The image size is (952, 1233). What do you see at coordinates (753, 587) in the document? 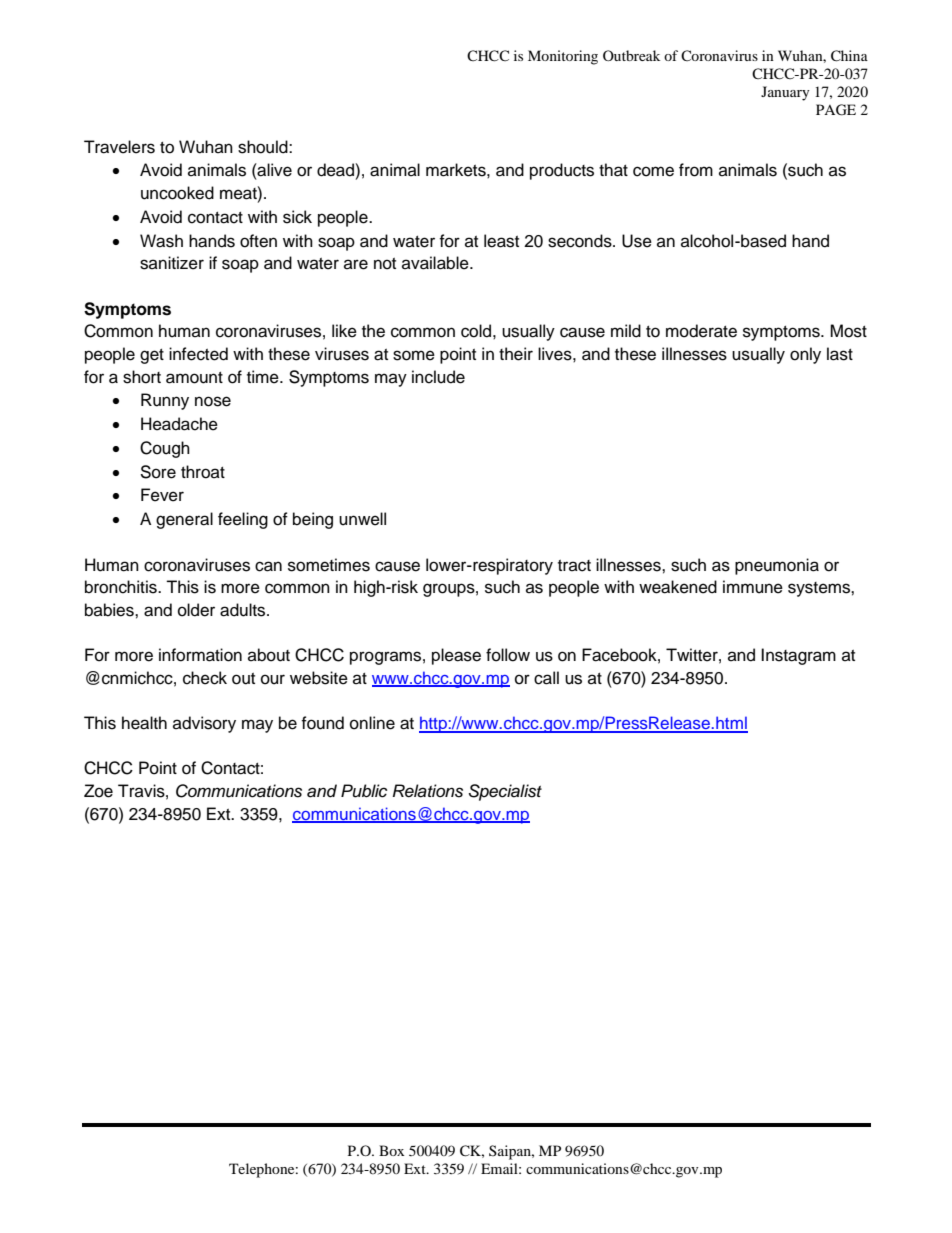
I see `immune` at bounding box center [753, 587].
